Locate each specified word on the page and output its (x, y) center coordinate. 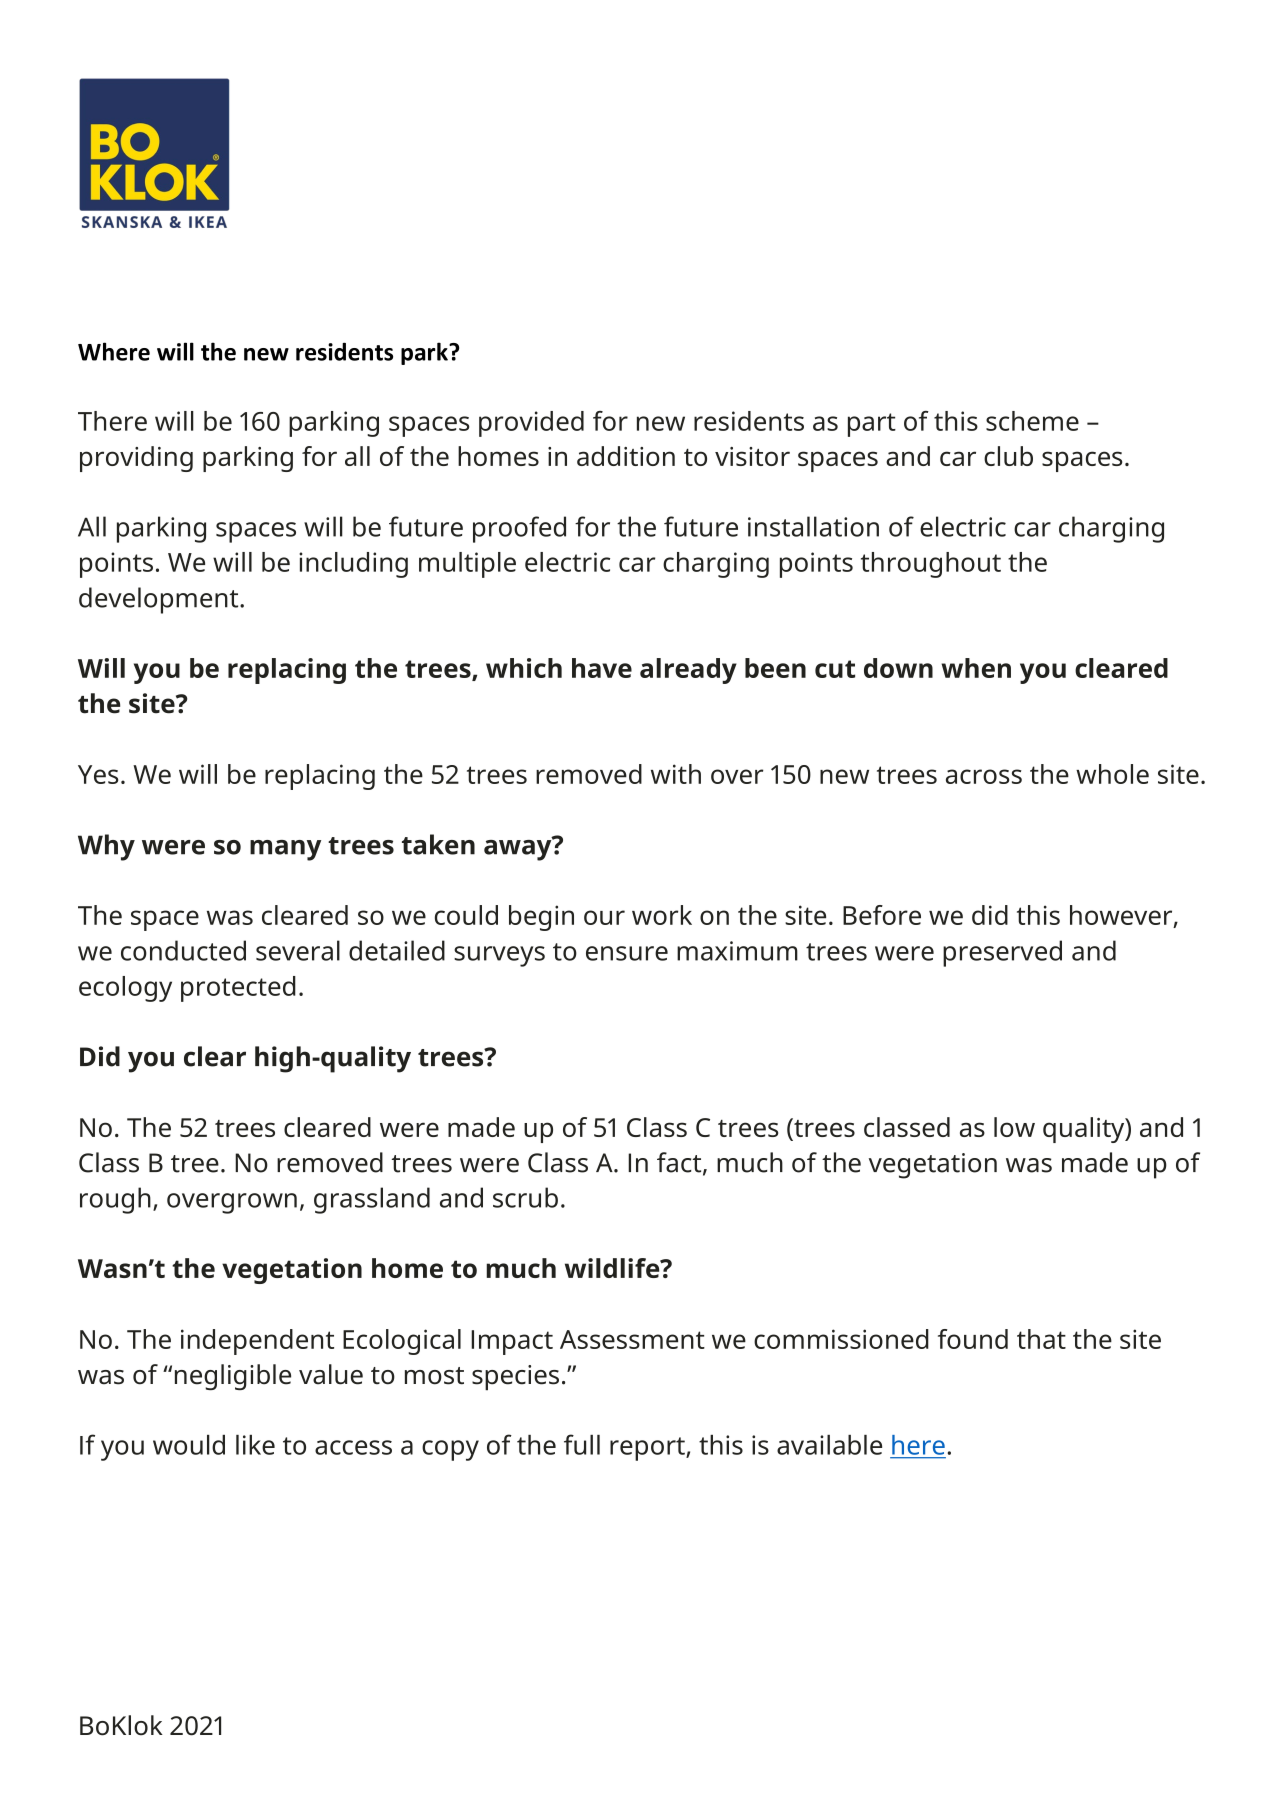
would (189, 1445)
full (582, 1444)
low (1014, 1127)
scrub (525, 1197)
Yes (98, 774)
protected (238, 989)
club (1008, 456)
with (676, 774)
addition (626, 456)
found (973, 1339)
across (984, 776)
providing (136, 459)
